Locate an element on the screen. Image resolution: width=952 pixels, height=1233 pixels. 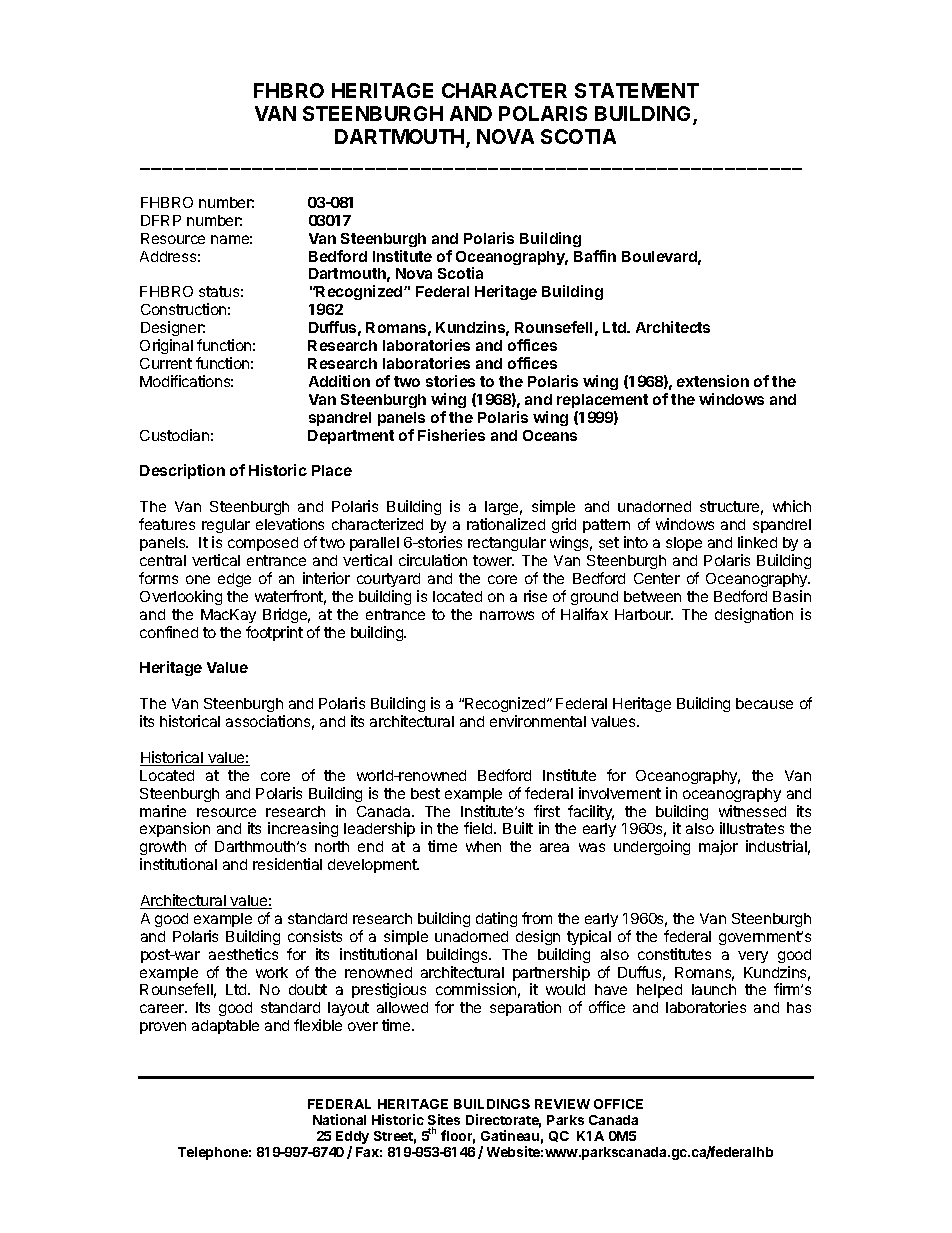
adaptable is located at coordinates (225, 1027).
